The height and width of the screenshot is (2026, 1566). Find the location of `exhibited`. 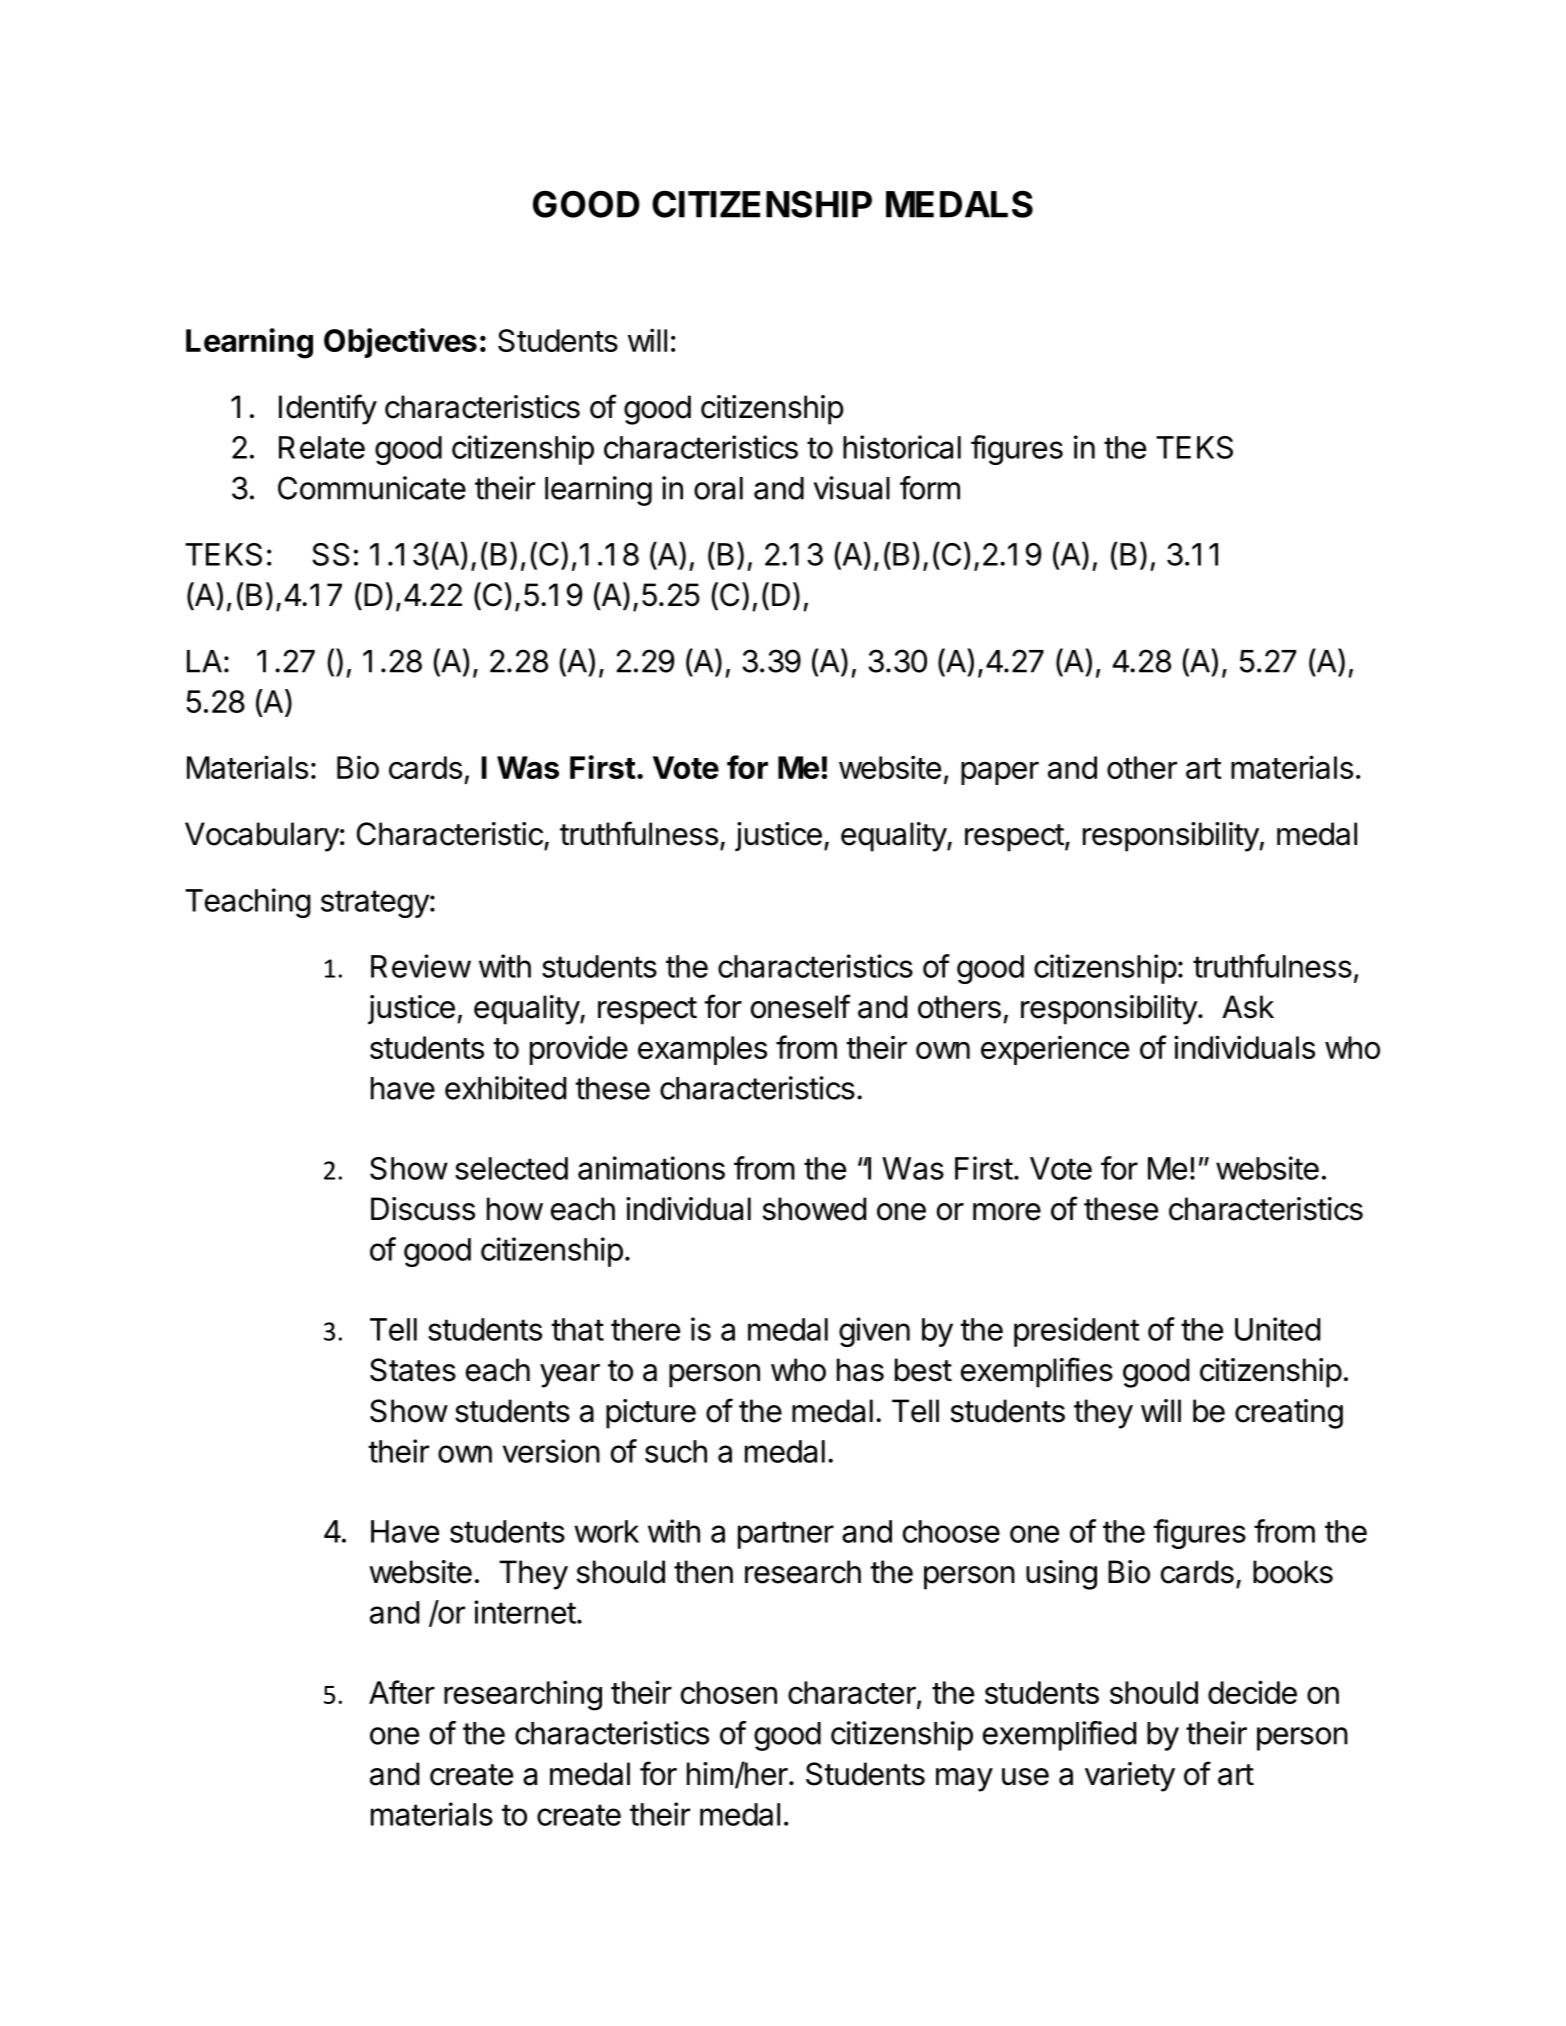

exhibited is located at coordinates (505, 1088).
